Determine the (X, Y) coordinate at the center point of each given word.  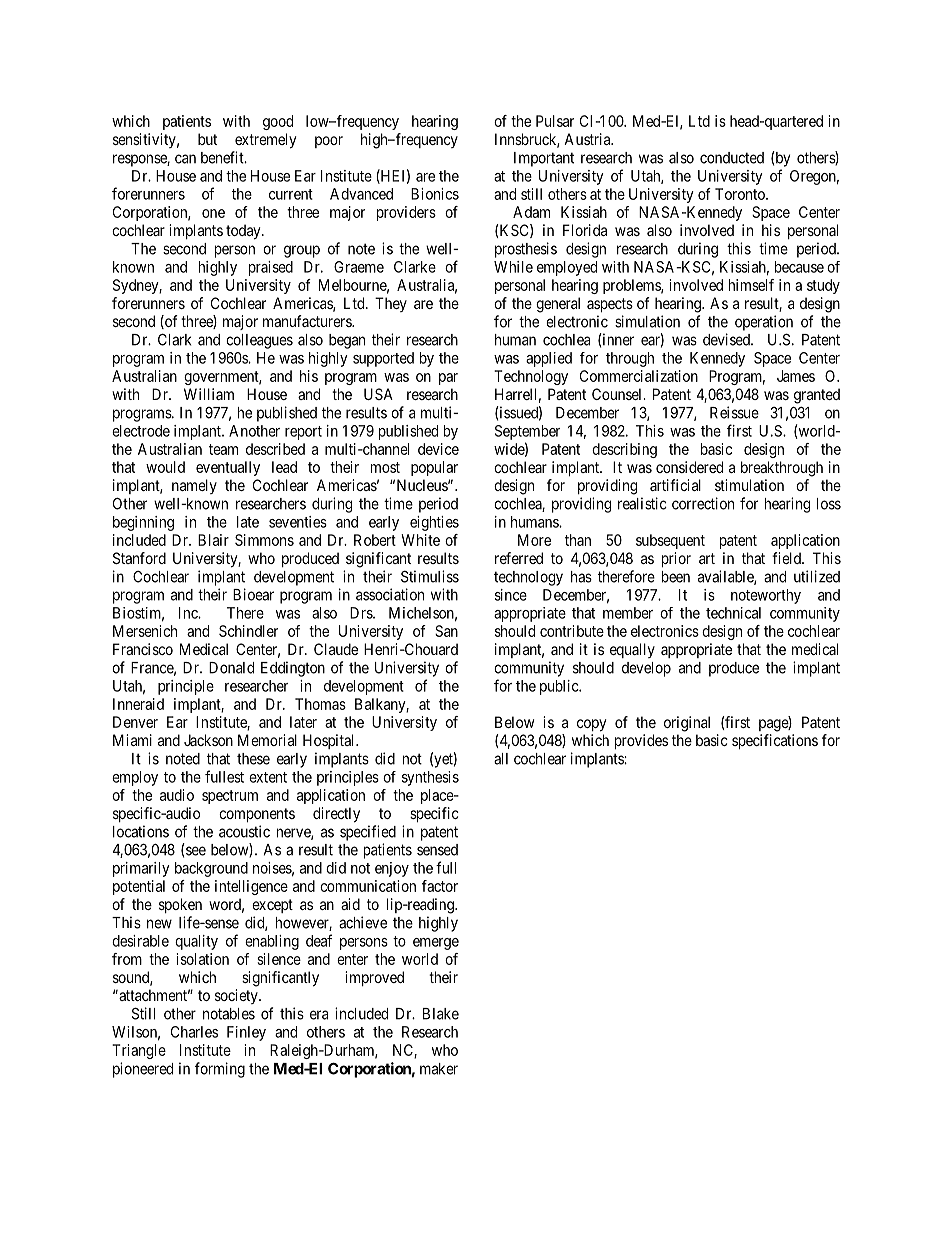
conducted (732, 158)
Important (544, 159)
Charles (194, 1032)
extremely (265, 141)
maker (439, 1069)
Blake (441, 1014)
